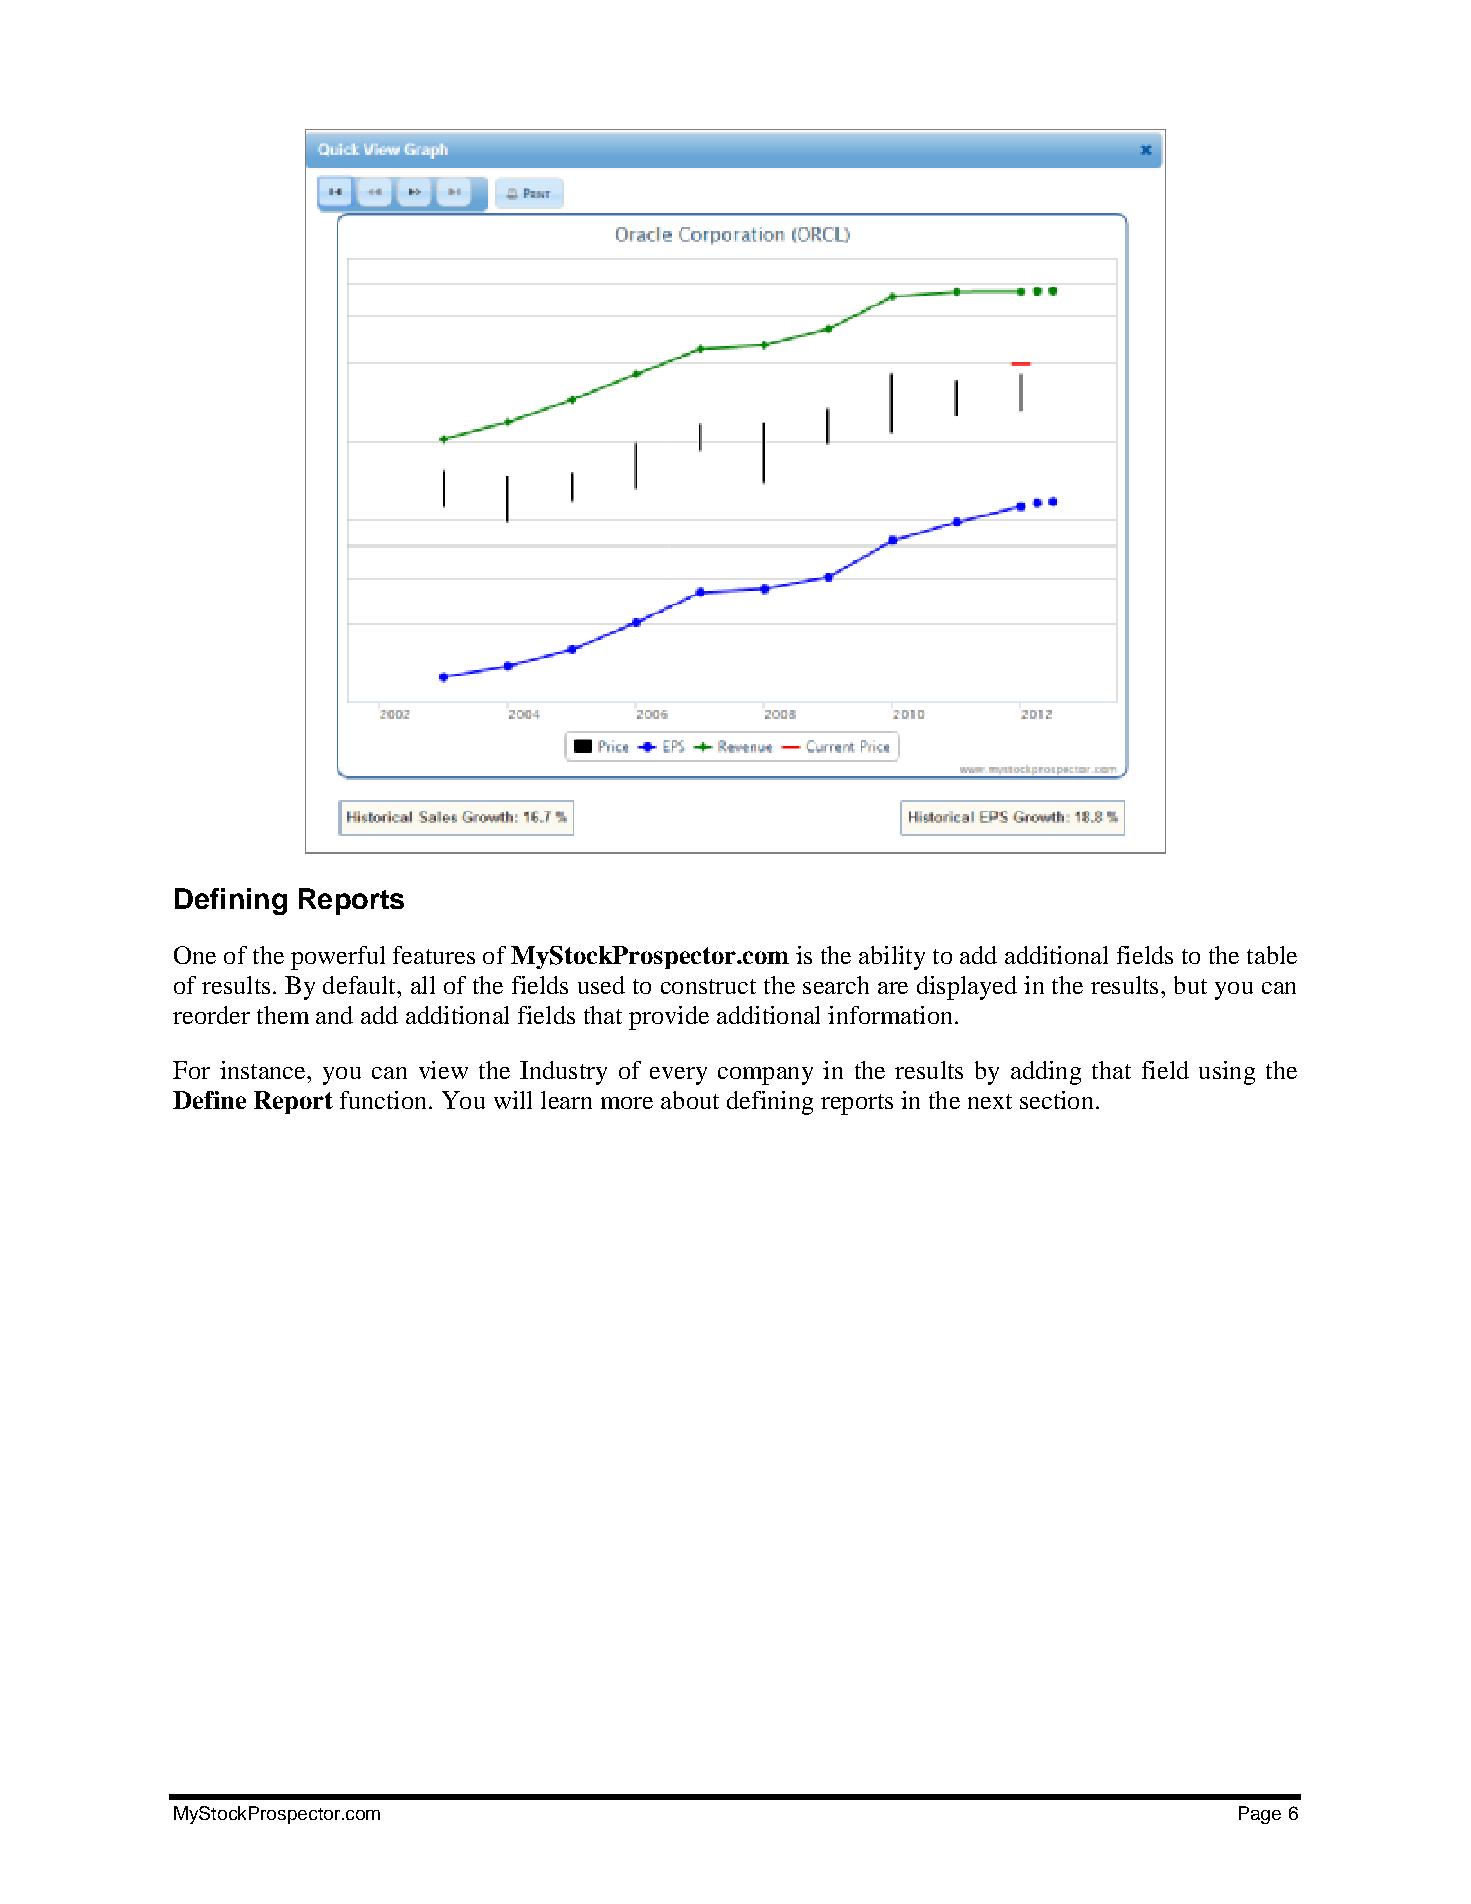 The image size is (1471, 1904). I want to click on section, so click(1056, 1100).
